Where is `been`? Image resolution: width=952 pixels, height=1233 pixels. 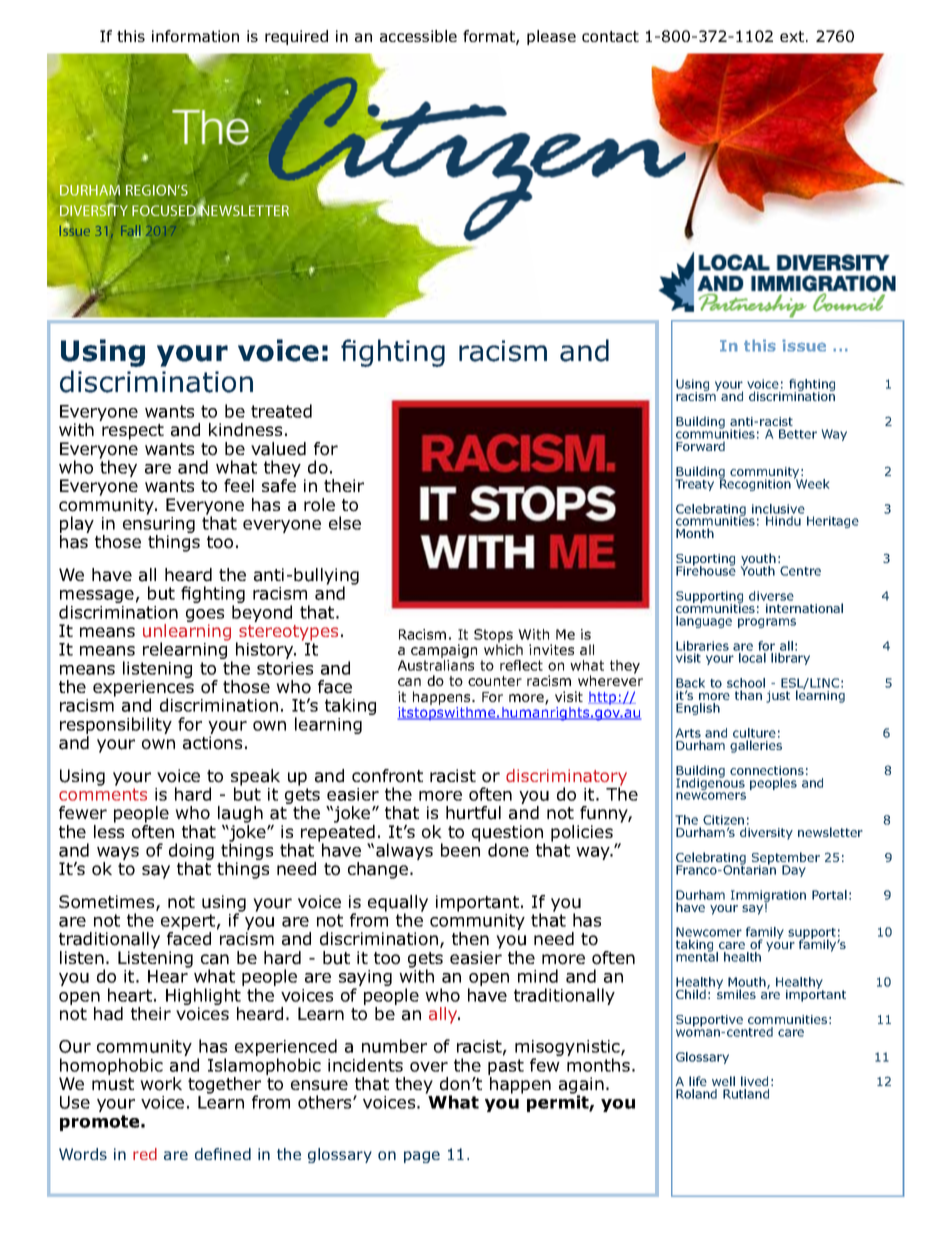 been is located at coordinates (460, 849).
